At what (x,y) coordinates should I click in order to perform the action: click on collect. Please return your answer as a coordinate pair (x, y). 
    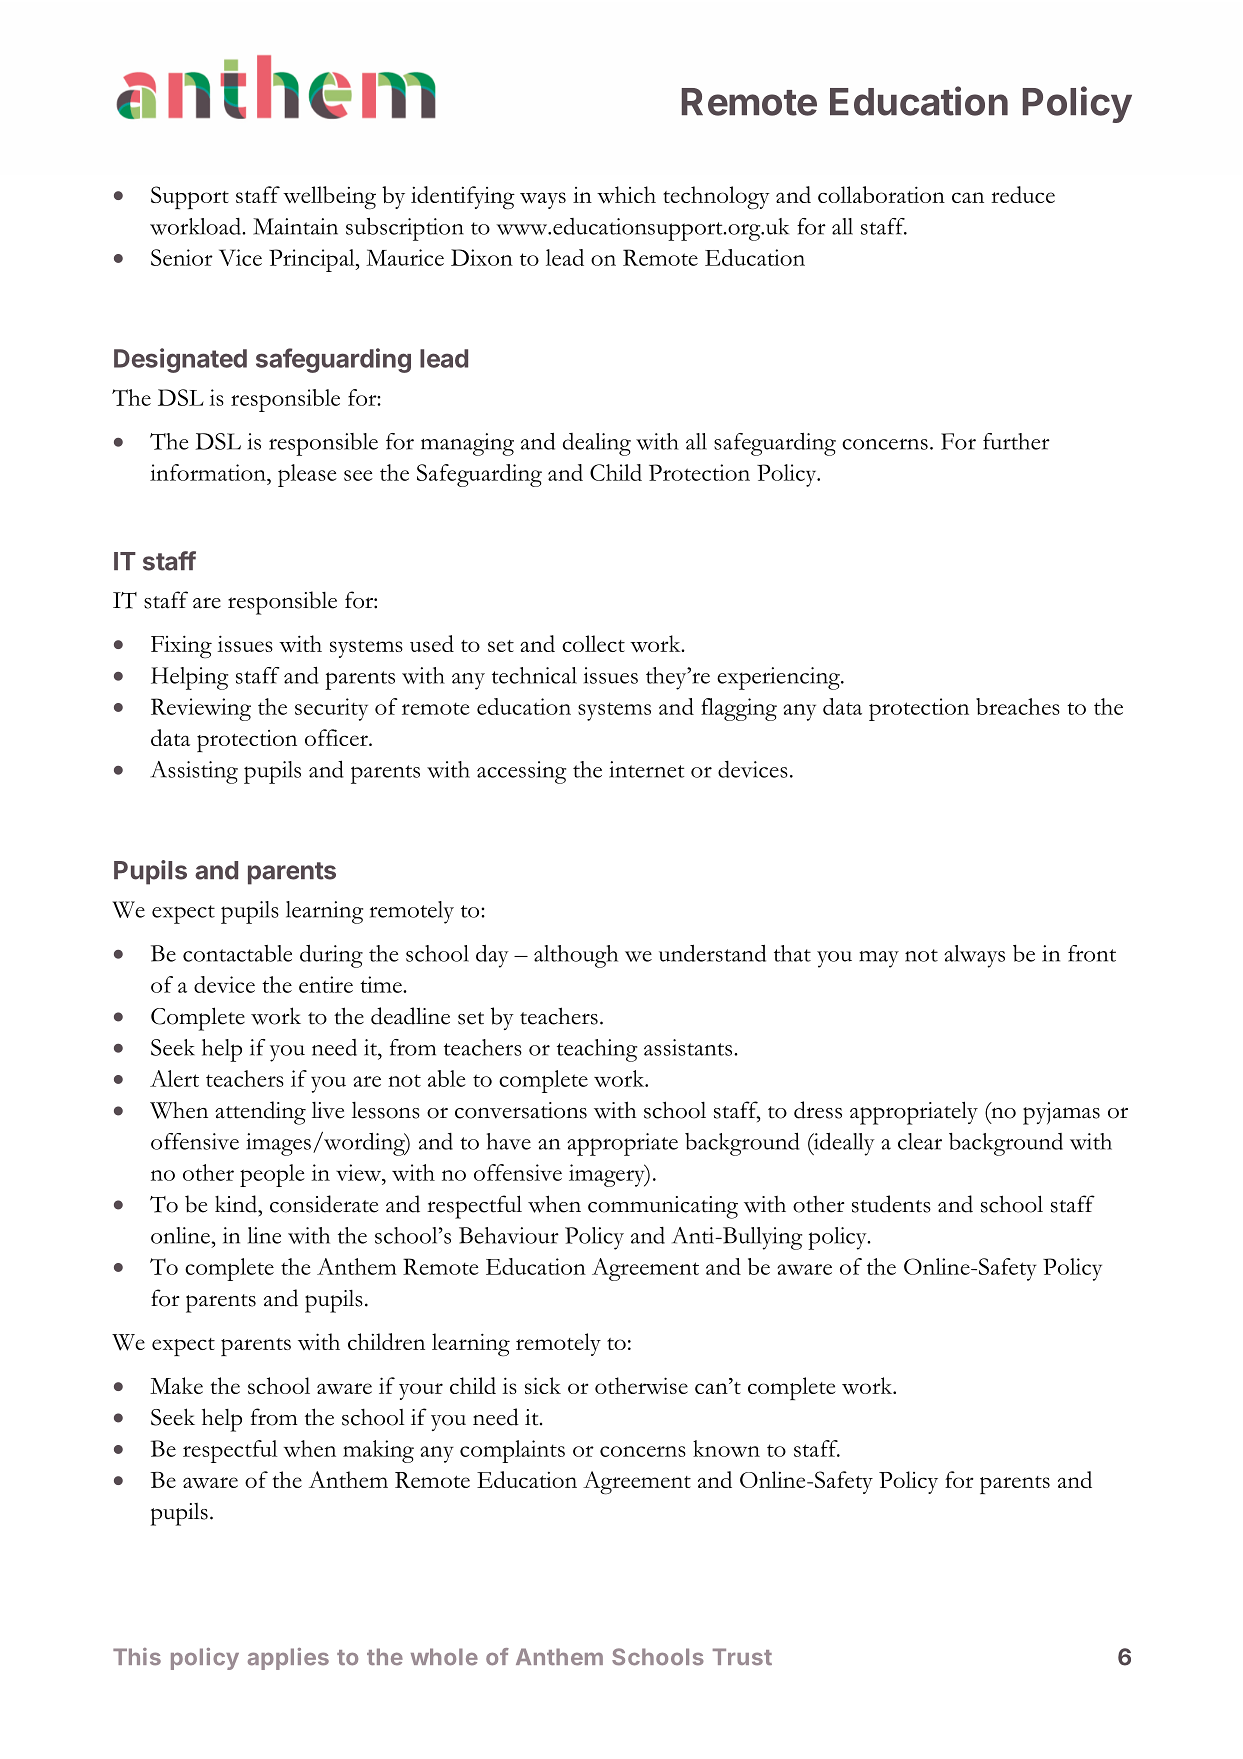
    Looking at the image, I should click on (593, 643).
